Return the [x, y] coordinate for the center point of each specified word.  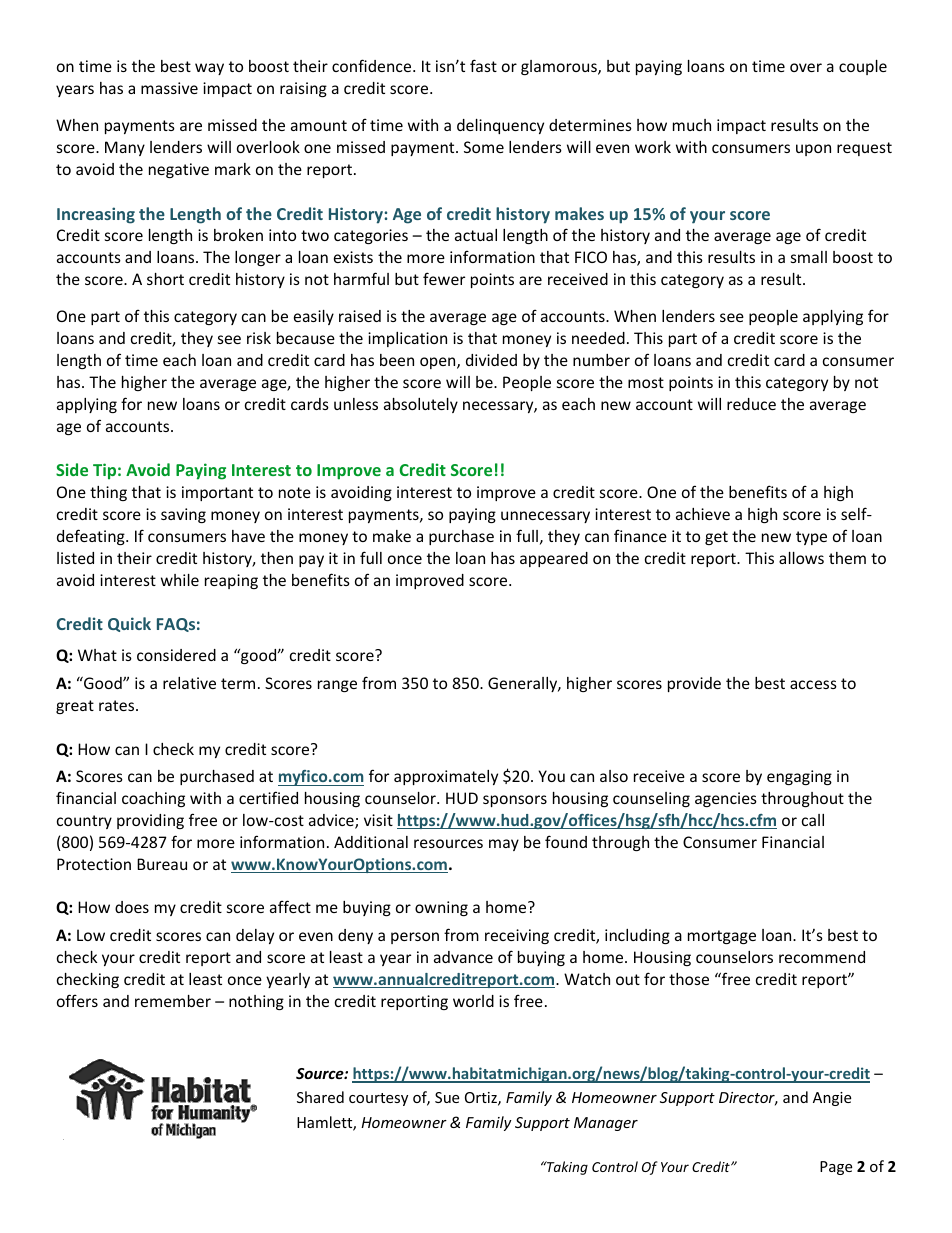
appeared [554, 559]
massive [169, 88]
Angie [832, 1099]
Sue [447, 1097]
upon [813, 150]
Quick [129, 624]
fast [483, 65]
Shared [320, 1097]
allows [801, 558]
